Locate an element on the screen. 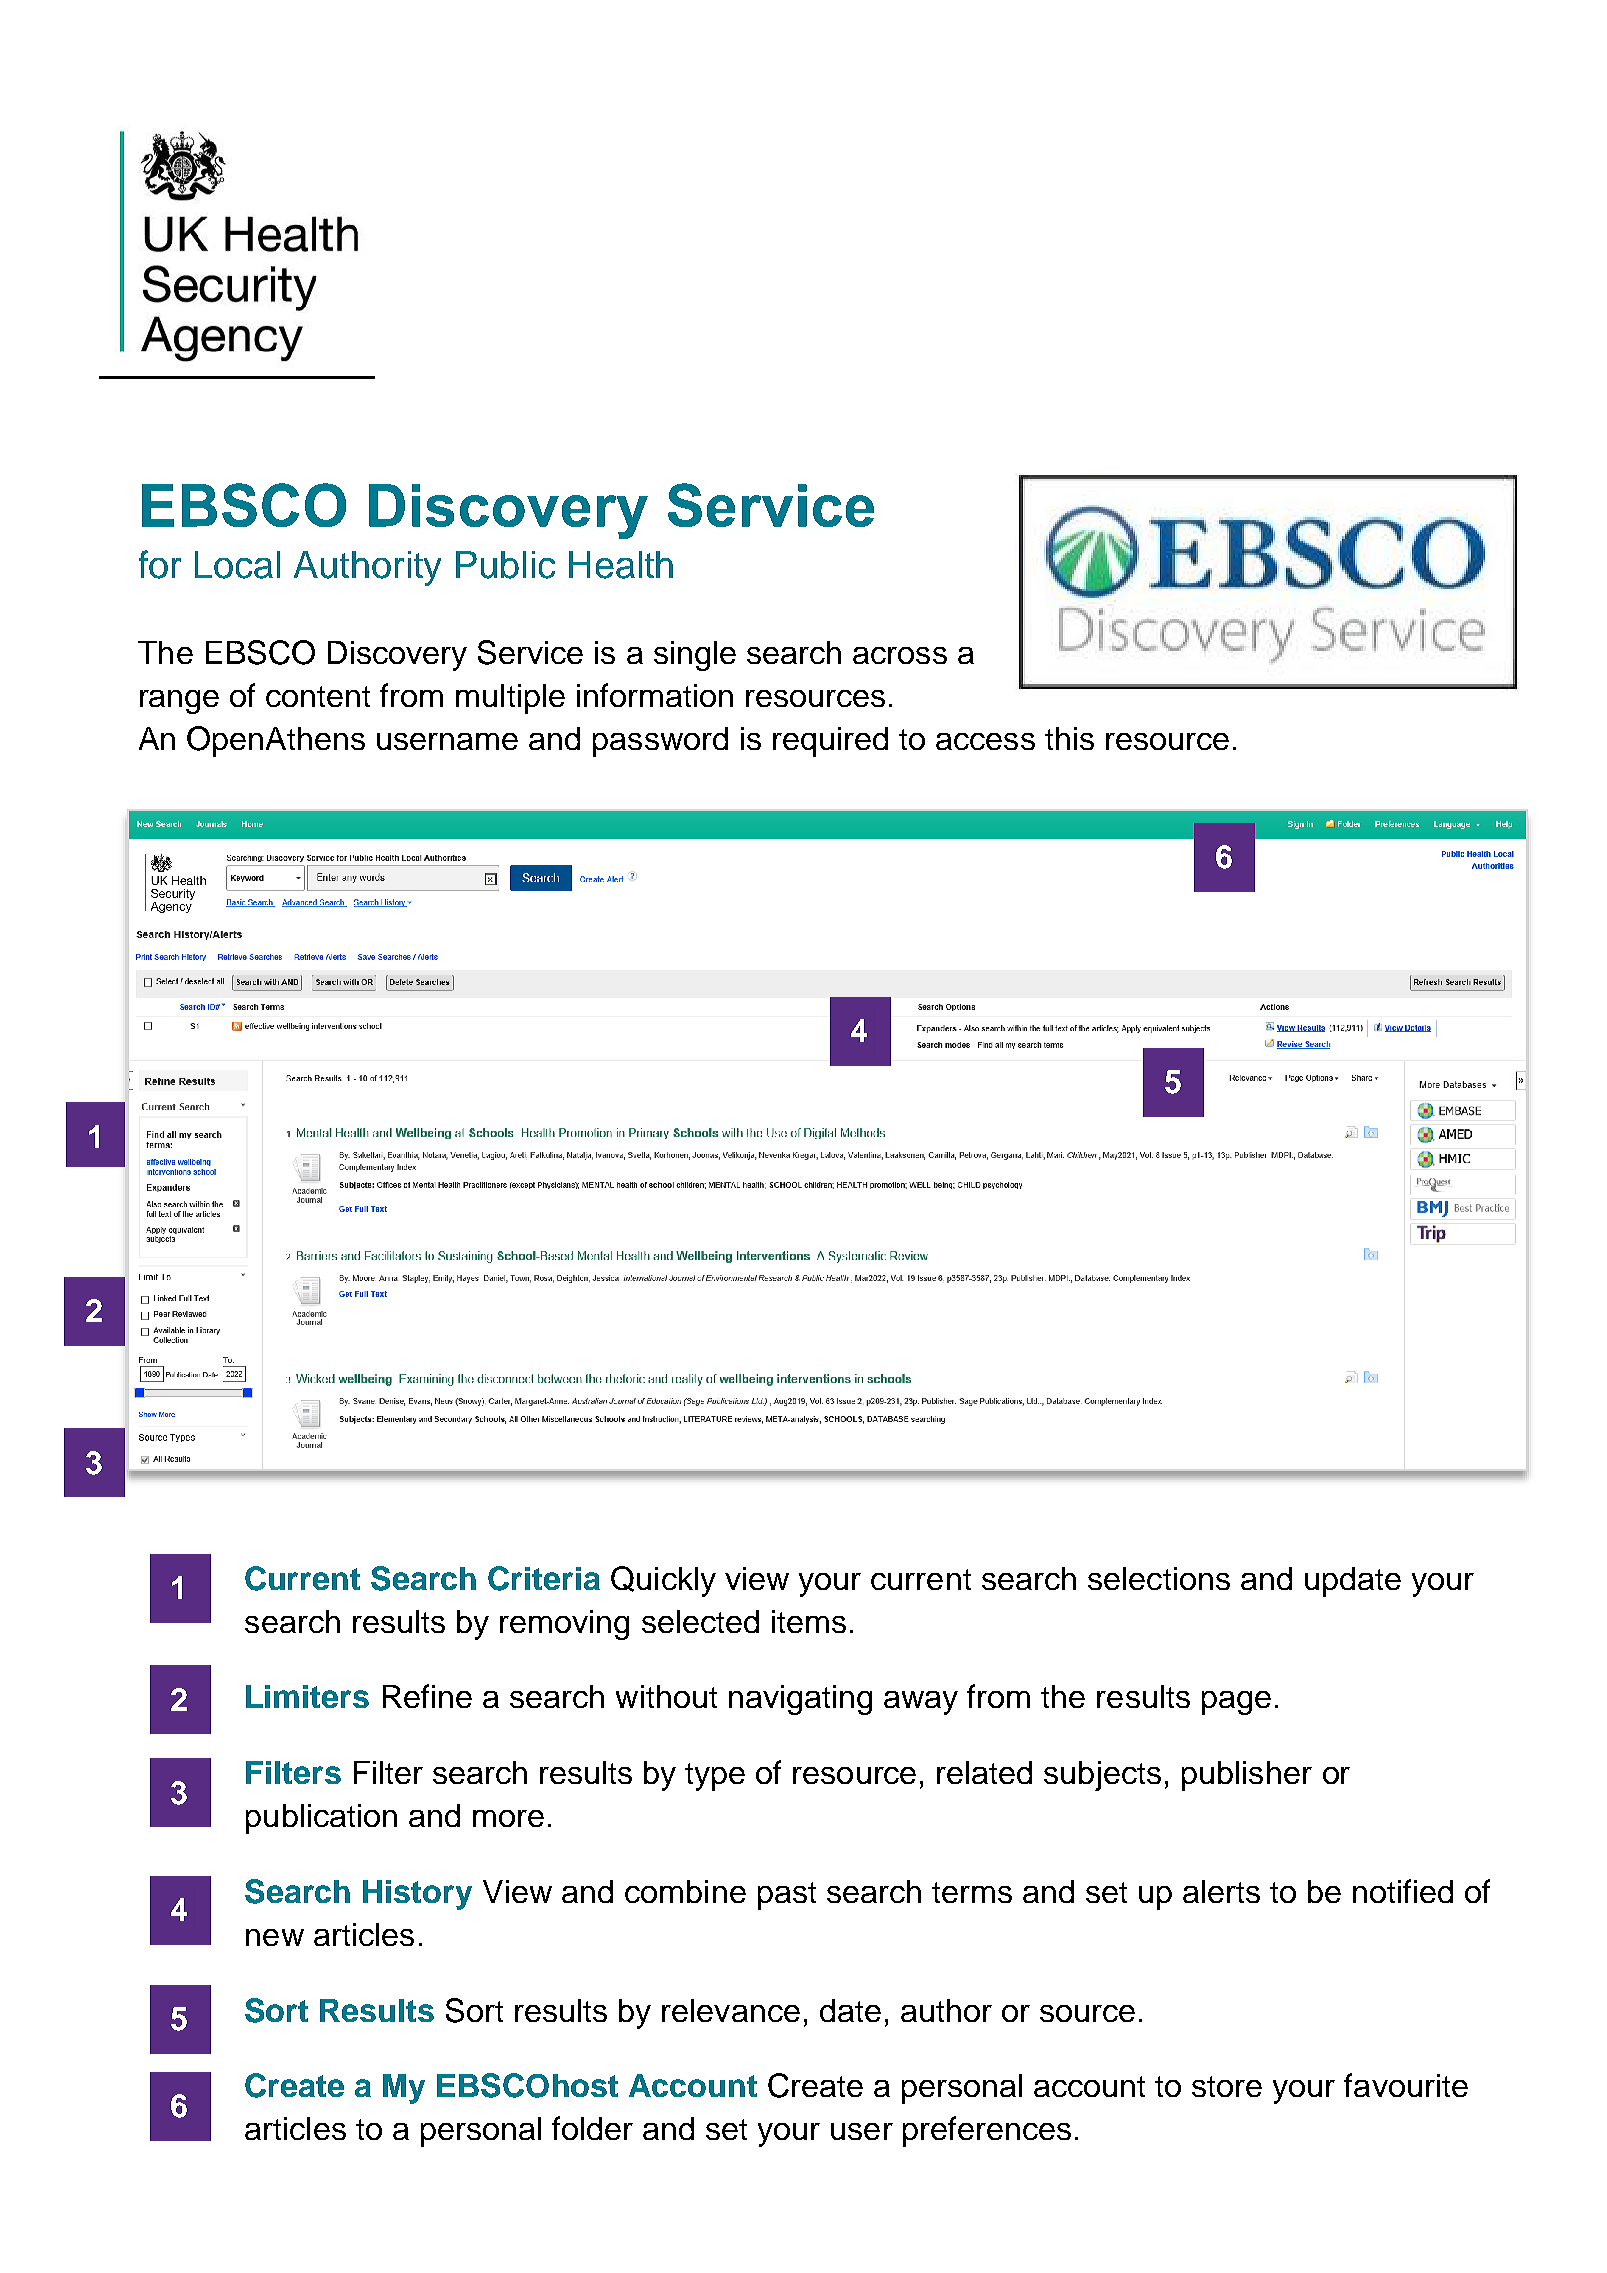 The image size is (1607, 2273). page is located at coordinates (1236, 1703).
